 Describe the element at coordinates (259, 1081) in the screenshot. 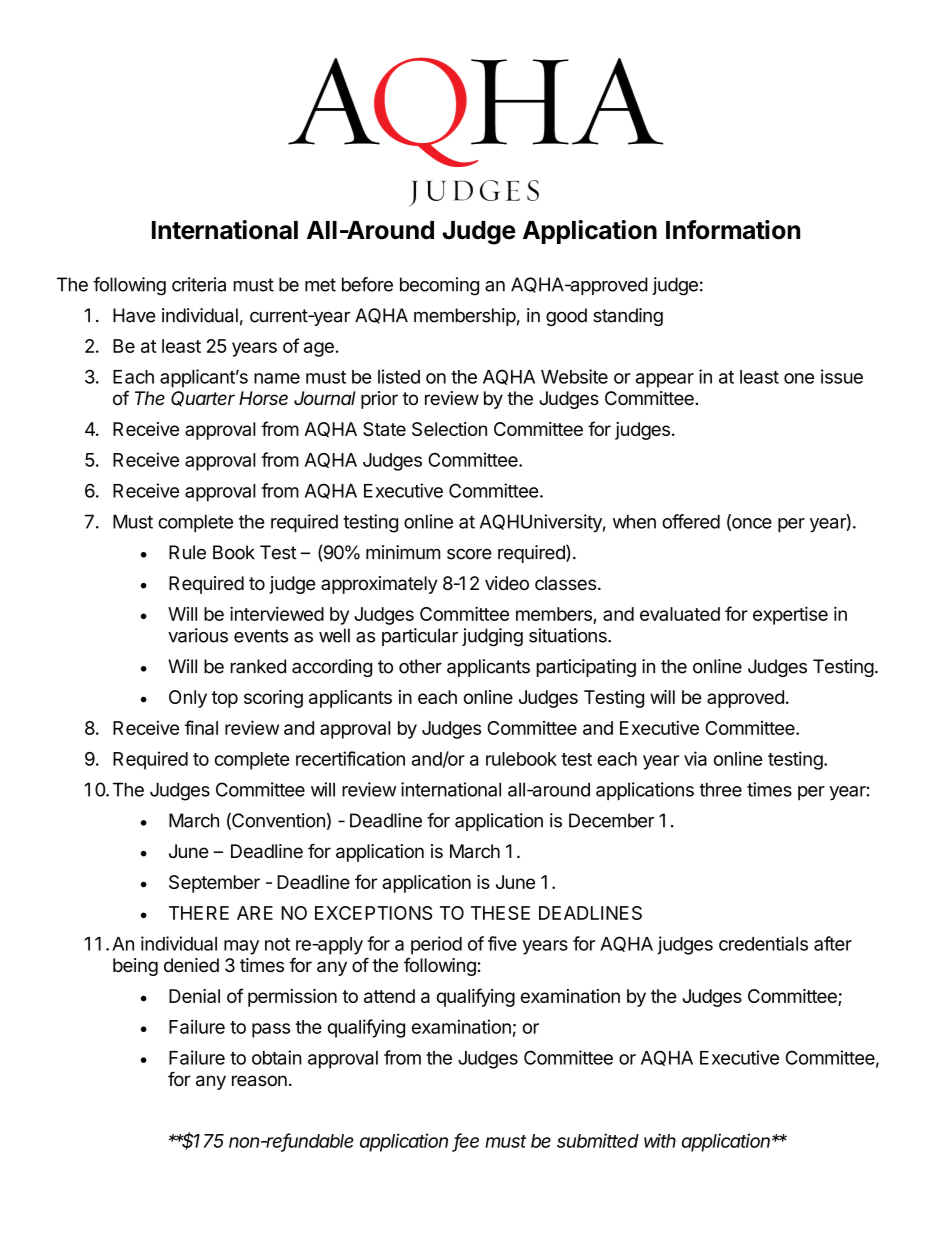

I see `reason` at that location.
